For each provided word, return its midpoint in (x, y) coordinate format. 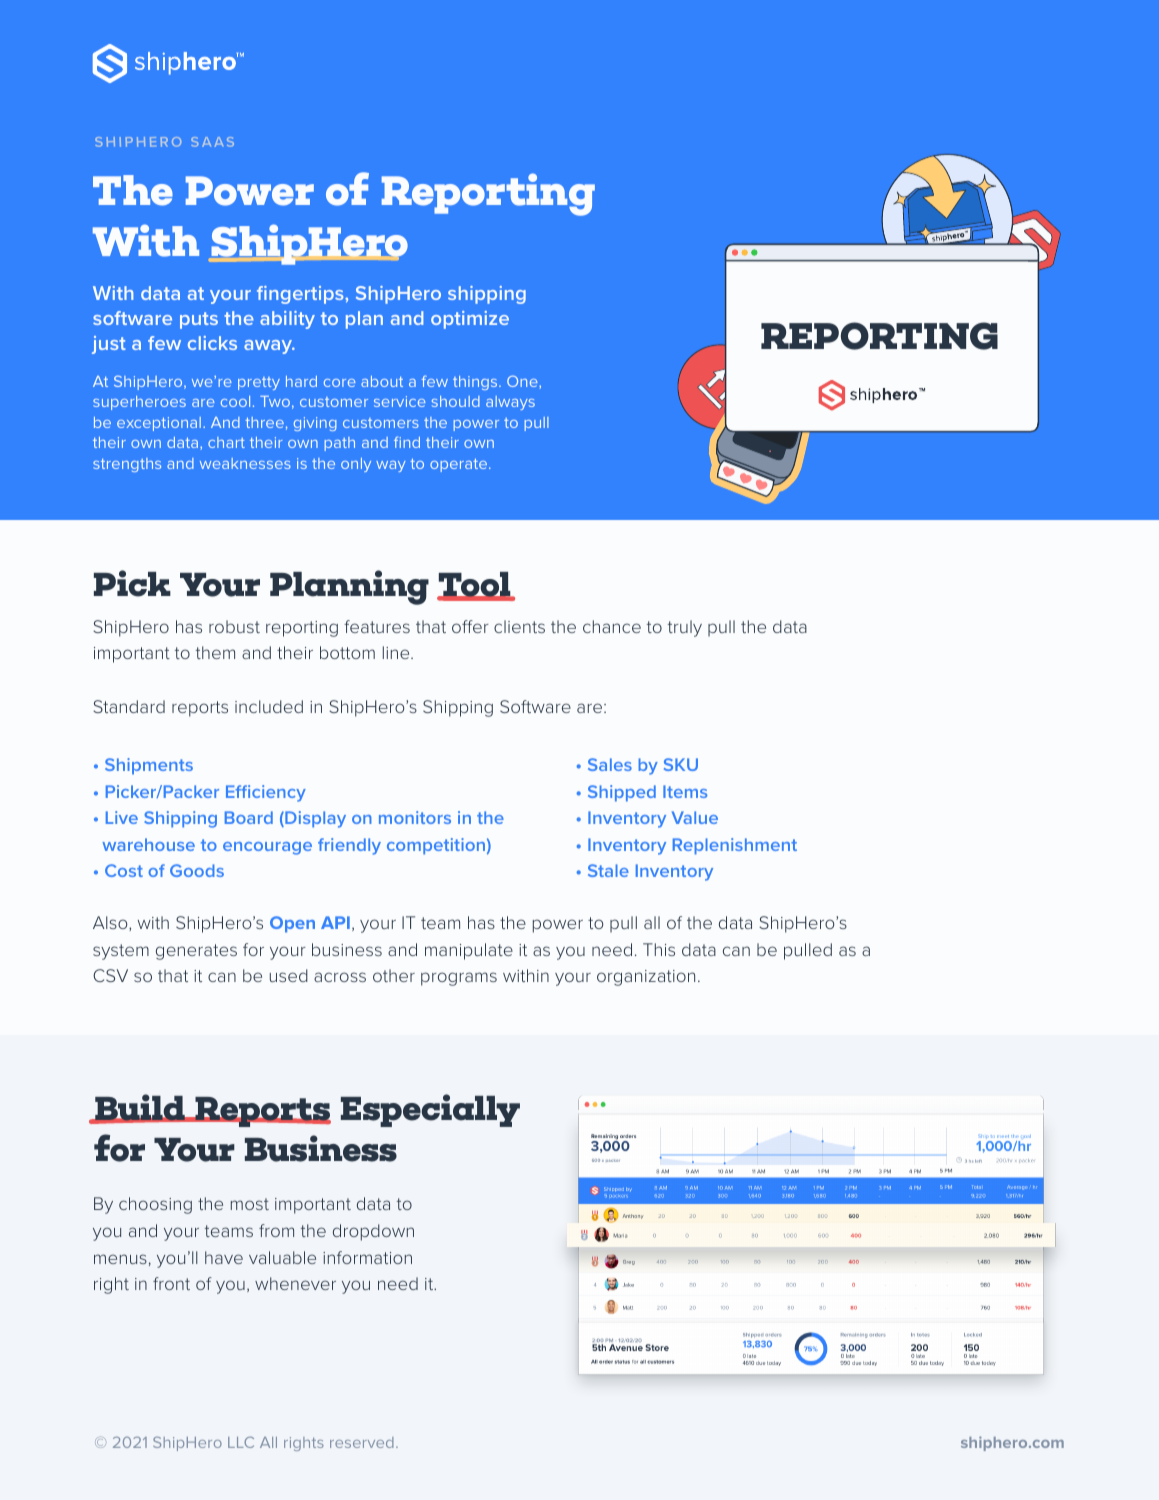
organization (646, 978)
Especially (430, 1110)
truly (685, 628)
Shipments (149, 766)
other (394, 975)
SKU (681, 764)
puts (199, 320)
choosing (155, 1205)
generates (196, 952)
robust (234, 626)
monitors (415, 817)
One (523, 382)
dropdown (373, 1232)
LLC (241, 1442)
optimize (470, 320)
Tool (475, 586)
